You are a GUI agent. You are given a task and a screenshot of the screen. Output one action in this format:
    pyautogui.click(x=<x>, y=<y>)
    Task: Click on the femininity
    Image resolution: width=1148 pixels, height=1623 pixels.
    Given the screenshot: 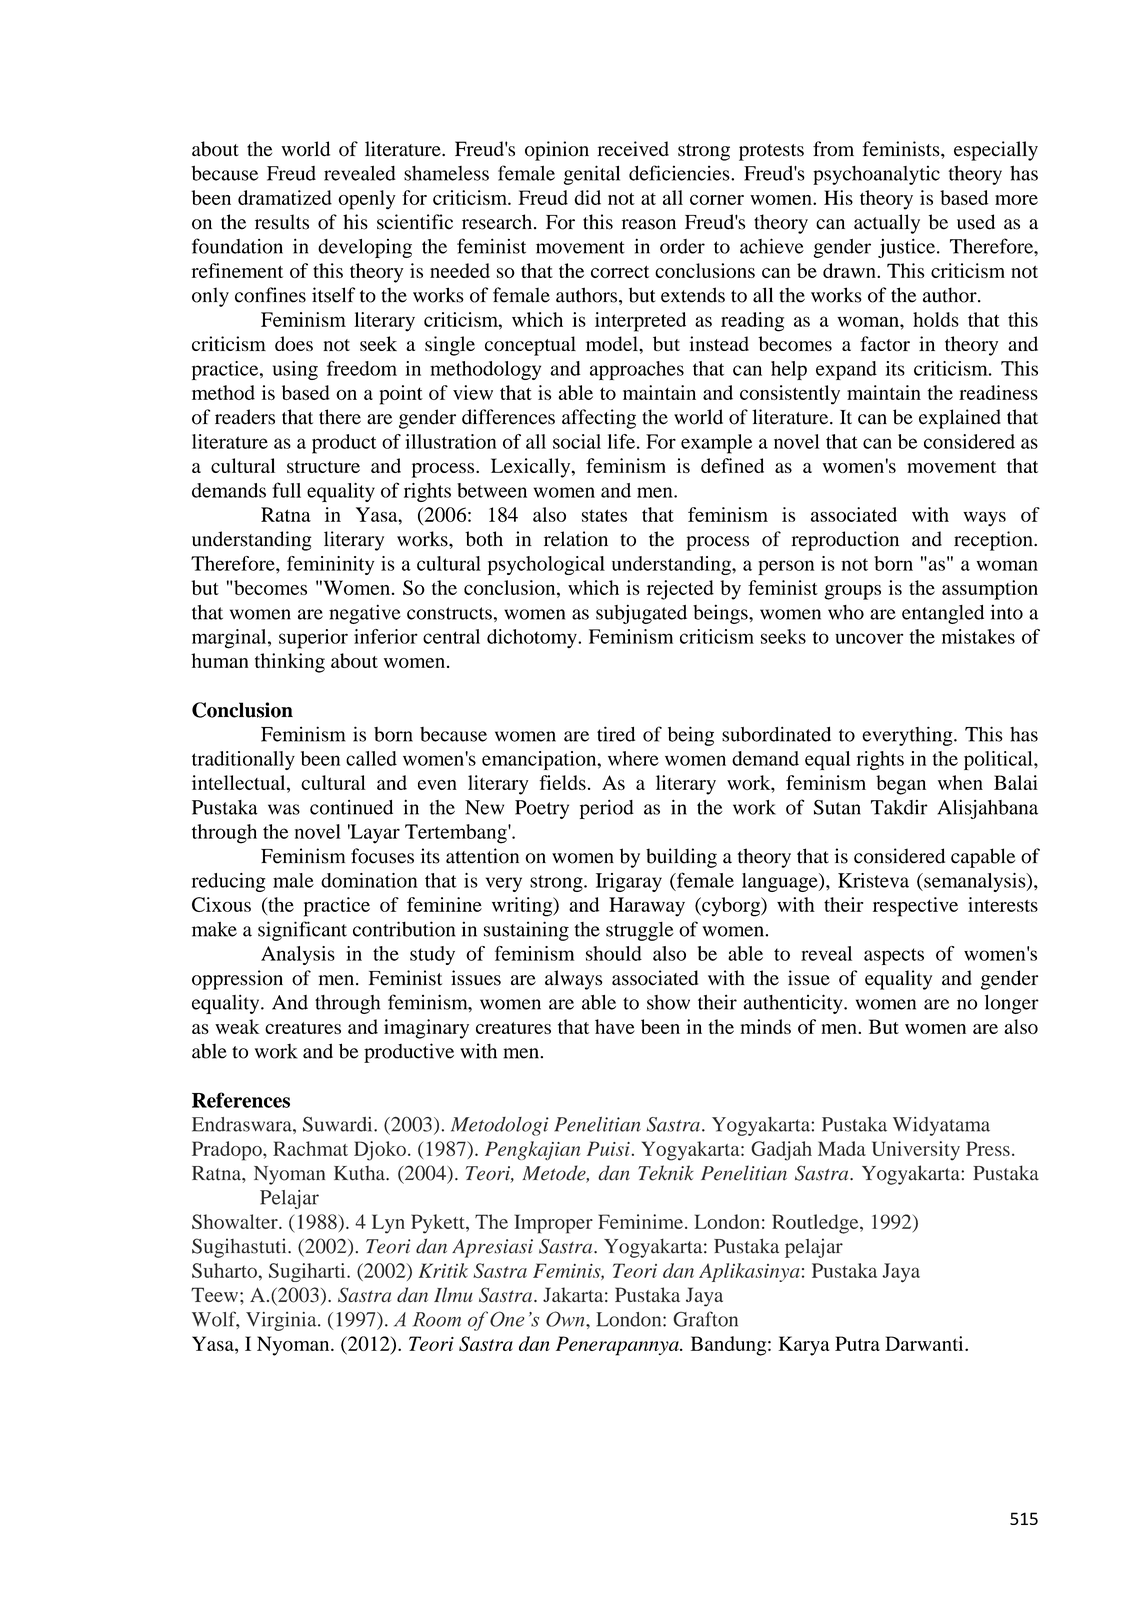 What is the action you would take?
    pyautogui.click(x=330, y=565)
